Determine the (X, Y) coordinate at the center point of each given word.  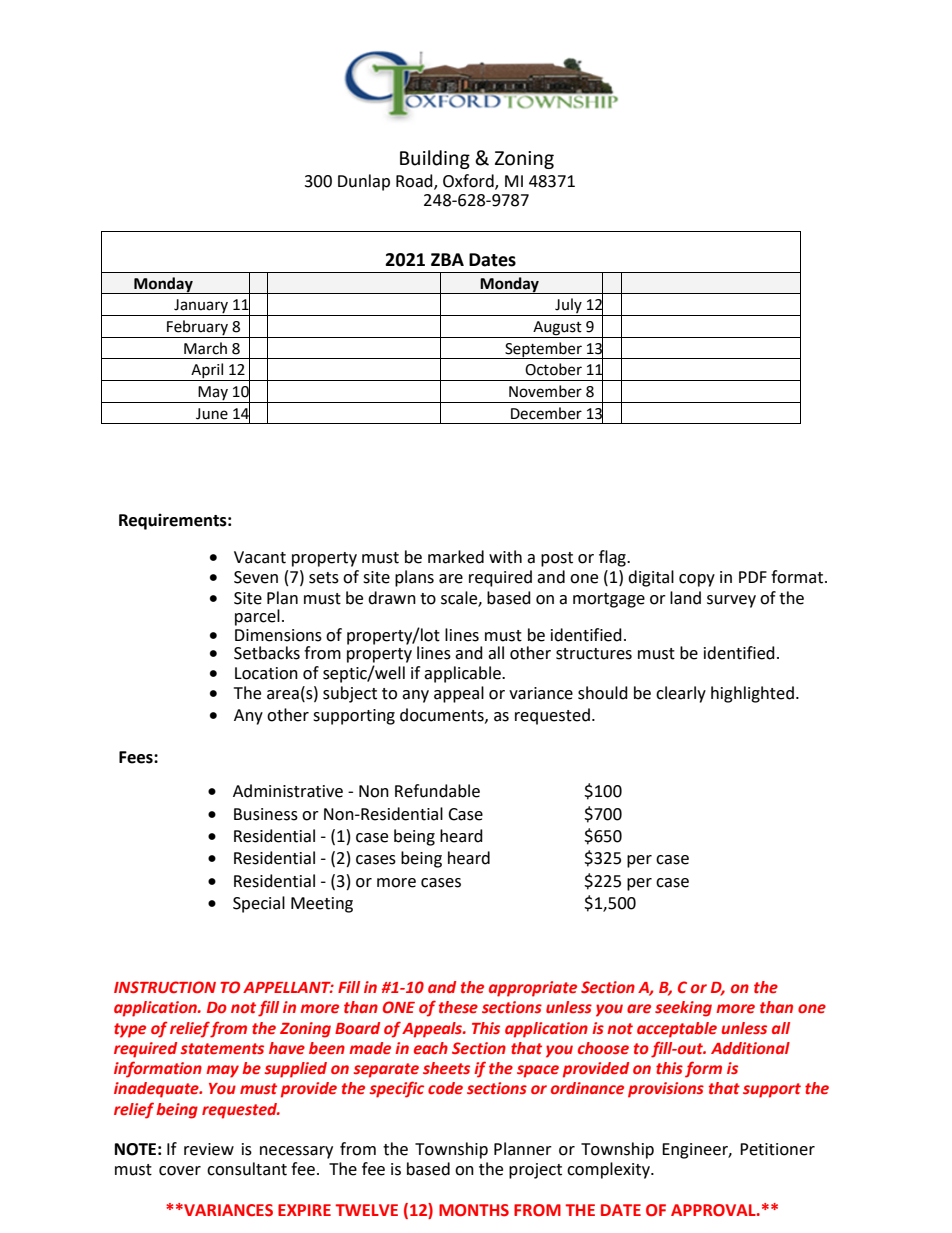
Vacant (260, 557)
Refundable (437, 791)
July (568, 307)
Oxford (469, 181)
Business (266, 814)
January (201, 307)
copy (697, 580)
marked (456, 557)
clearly (681, 694)
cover (180, 1171)
